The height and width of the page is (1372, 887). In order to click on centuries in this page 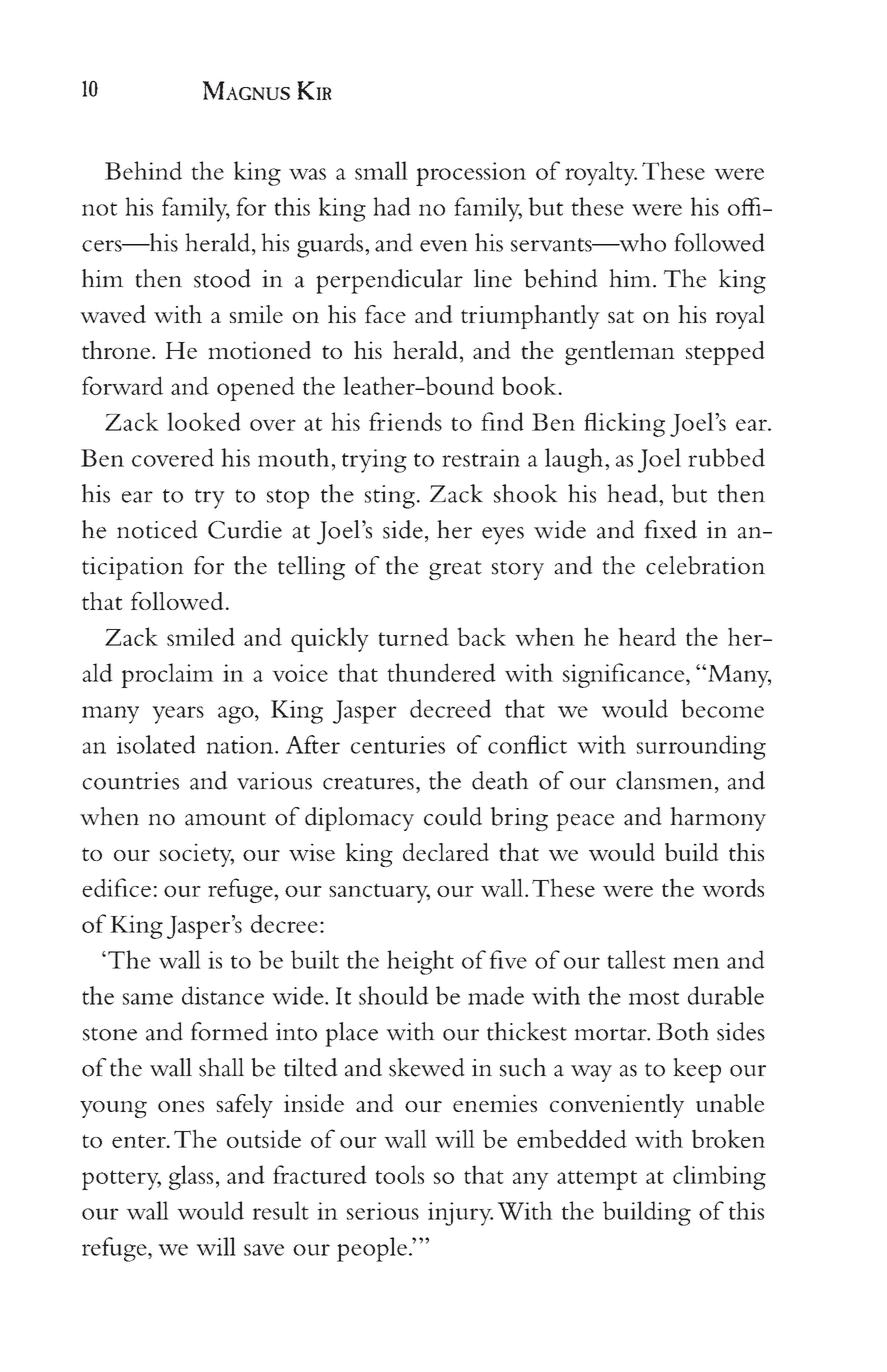, I will do `click(398, 745)`.
